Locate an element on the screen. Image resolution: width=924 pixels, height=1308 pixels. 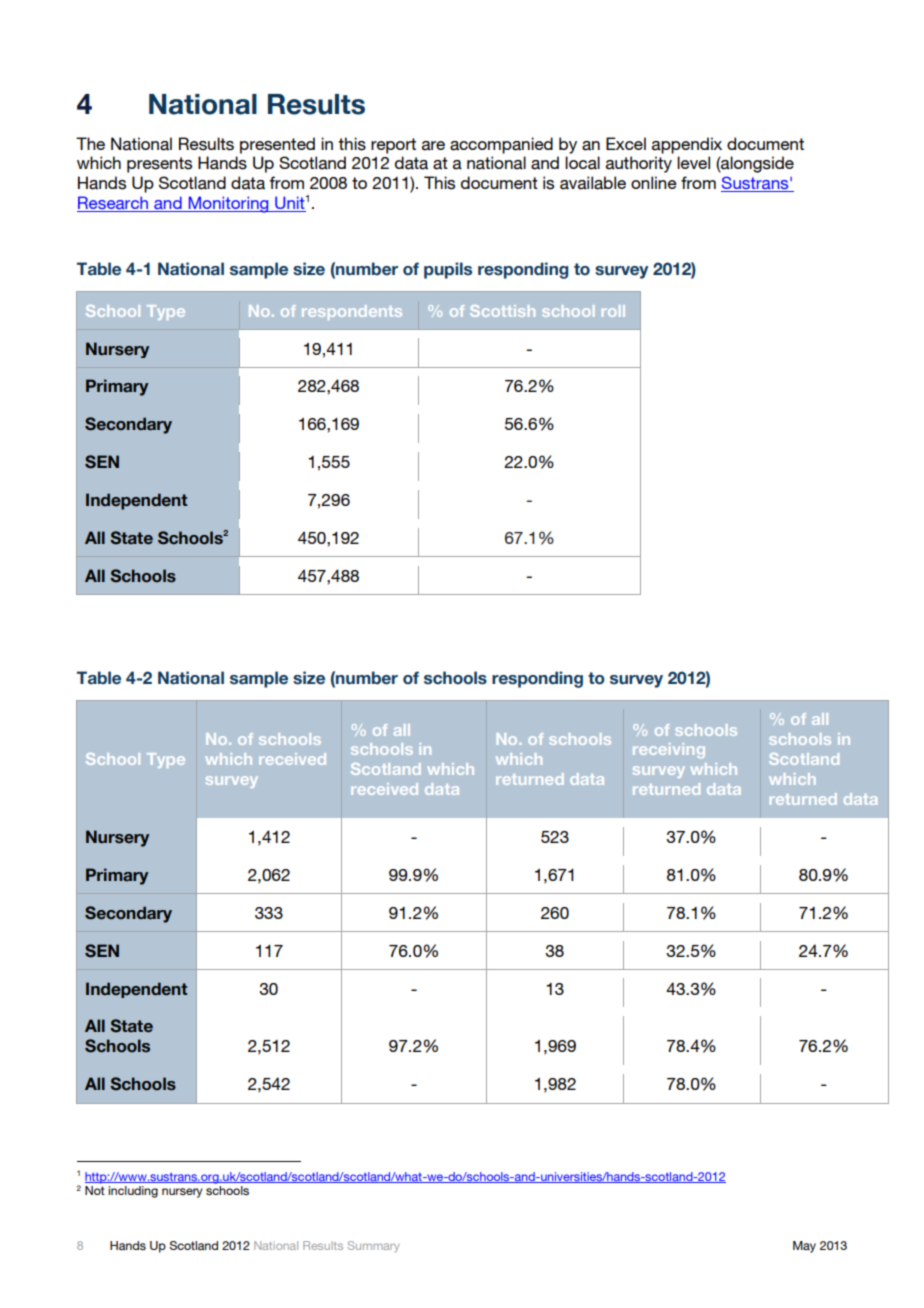
roll is located at coordinates (613, 311).
